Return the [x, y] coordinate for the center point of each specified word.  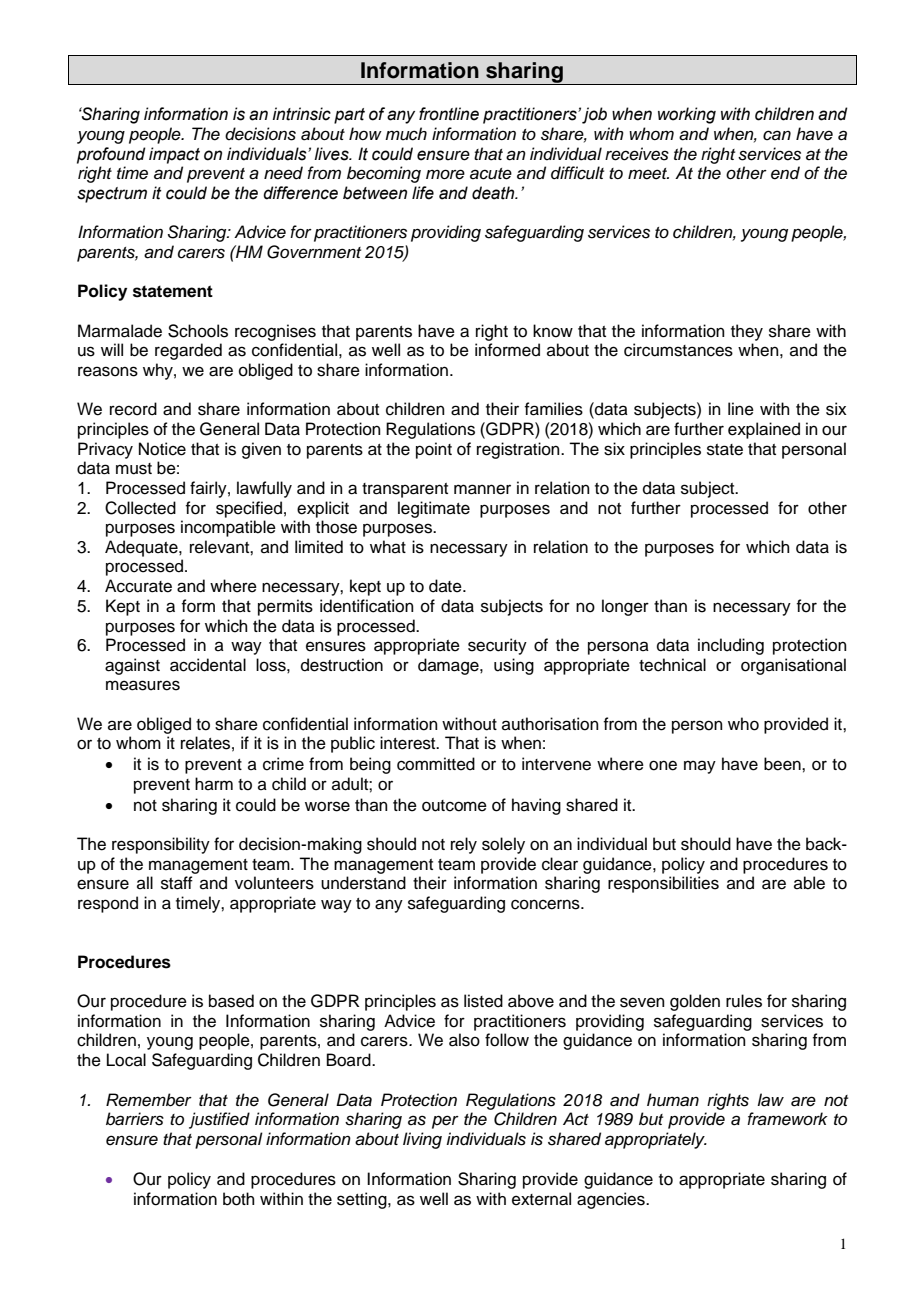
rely [464, 845]
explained [764, 430]
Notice [162, 449]
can [777, 135]
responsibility [161, 845]
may [700, 767]
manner [482, 489]
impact [174, 155]
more [445, 174]
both [239, 1199]
